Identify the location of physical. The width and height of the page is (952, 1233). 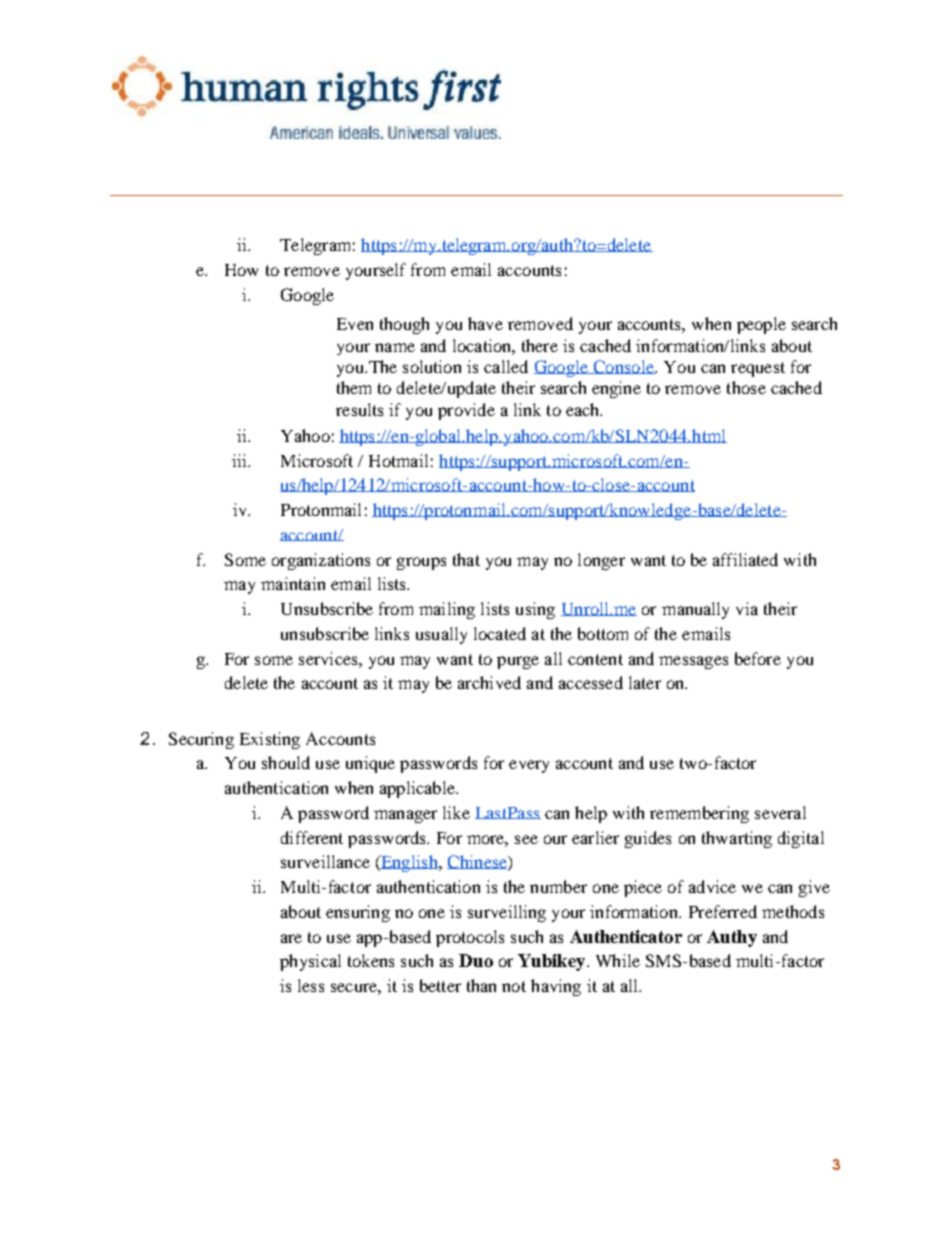
(310, 962).
